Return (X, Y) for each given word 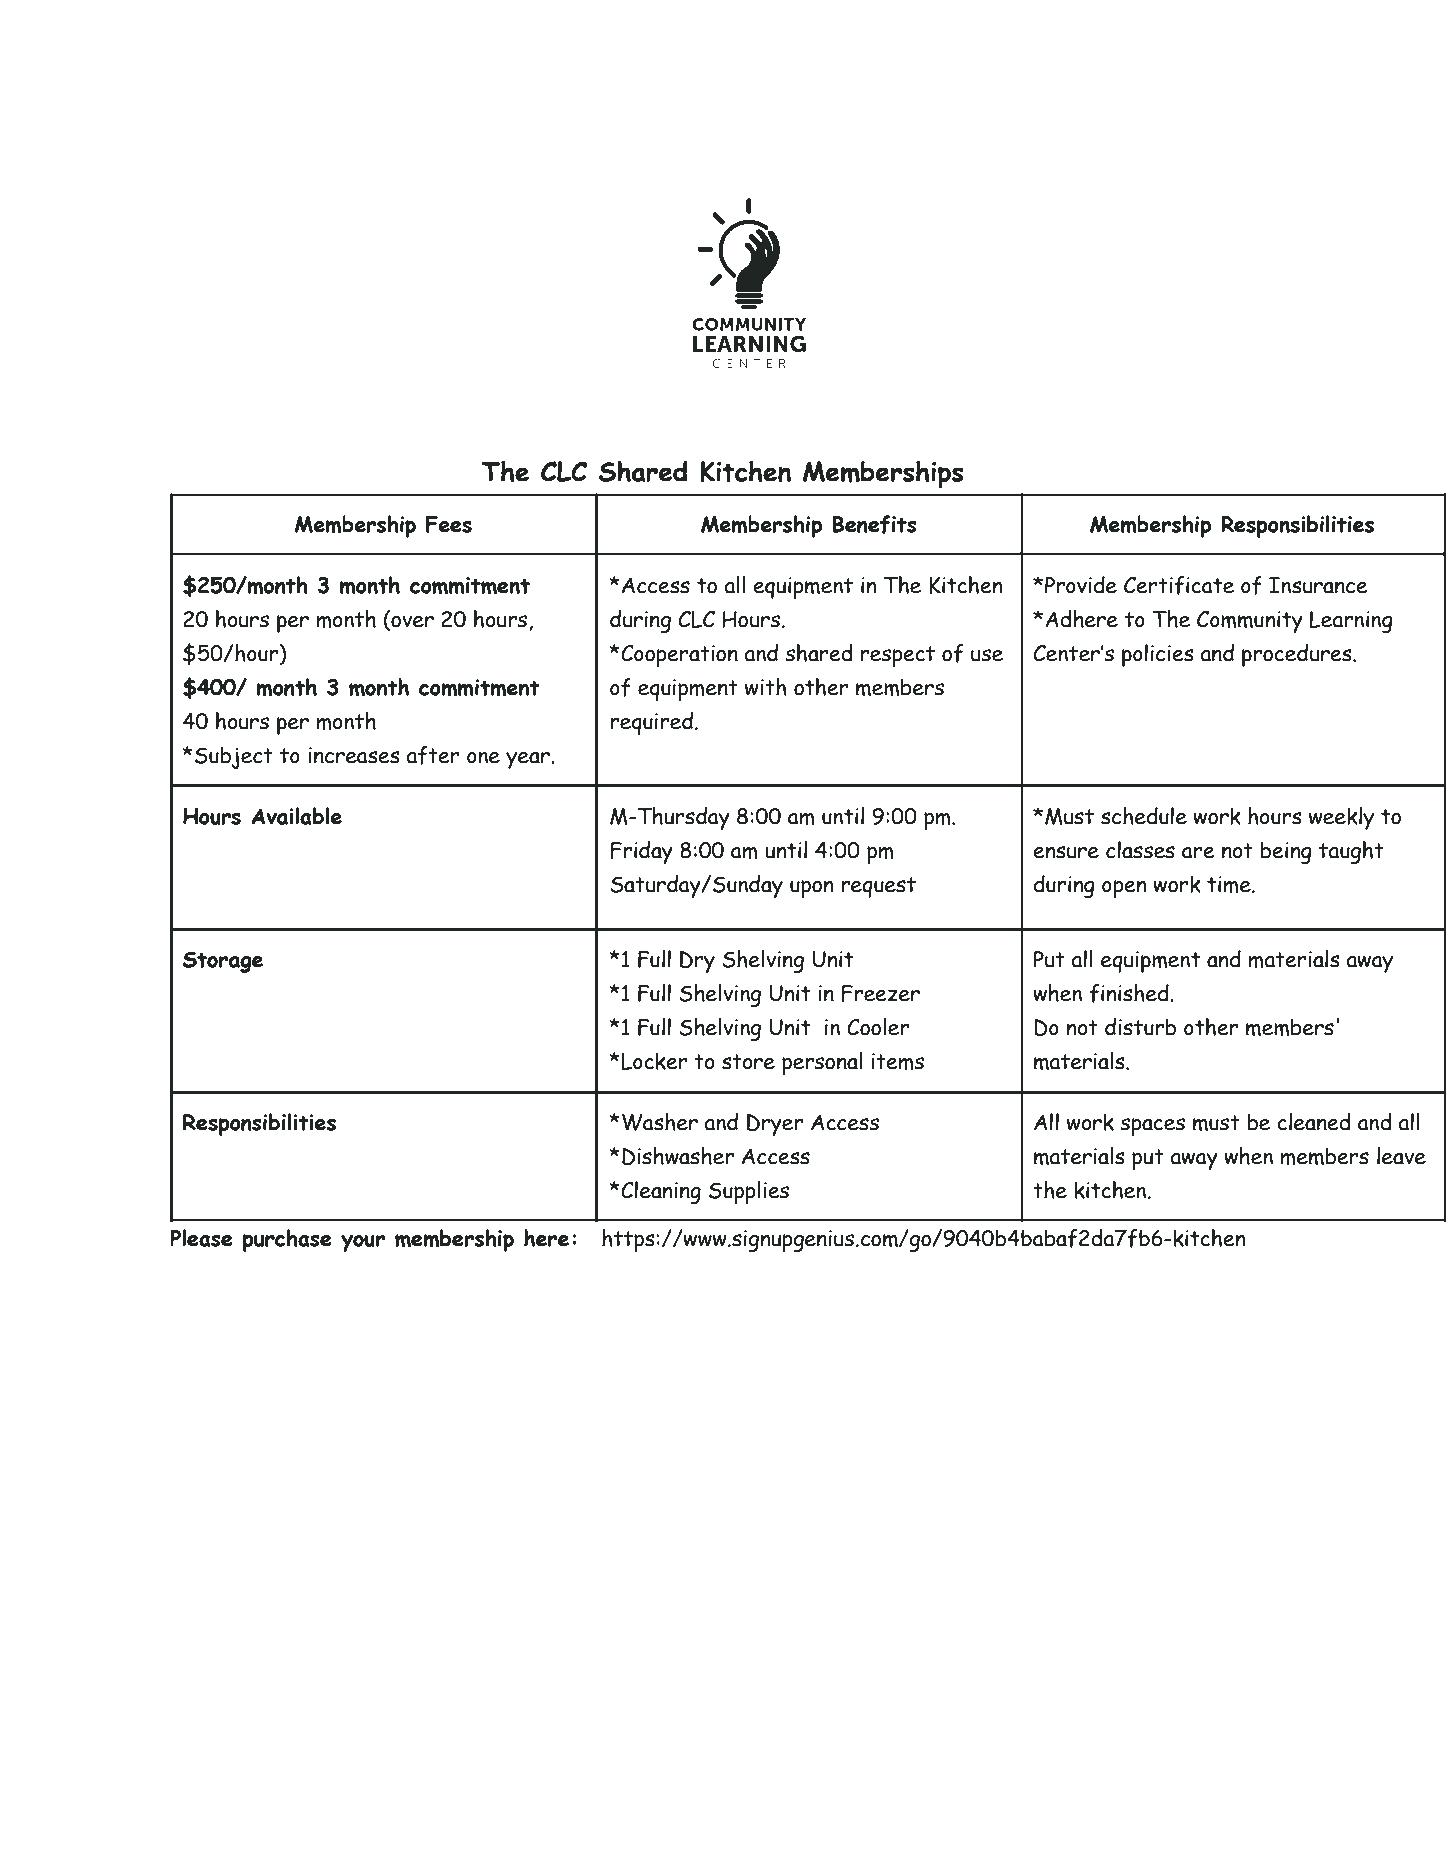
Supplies (749, 1192)
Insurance (1318, 585)
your (363, 1243)
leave (1401, 1156)
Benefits (874, 524)
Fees (449, 524)
